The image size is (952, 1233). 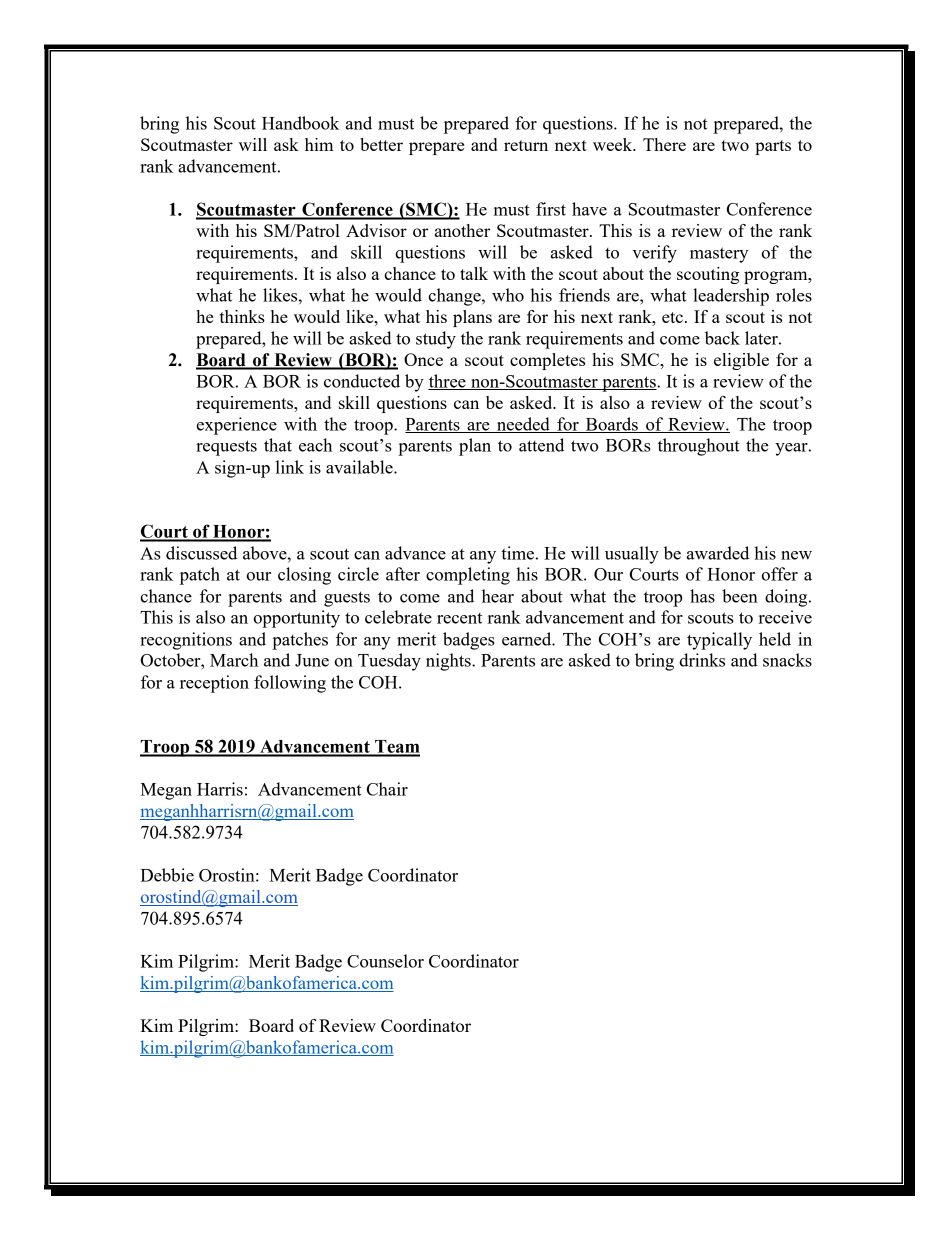 What do you see at coordinates (214, 684) in the image?
I see `reception` at bounding box center [214, 684].
